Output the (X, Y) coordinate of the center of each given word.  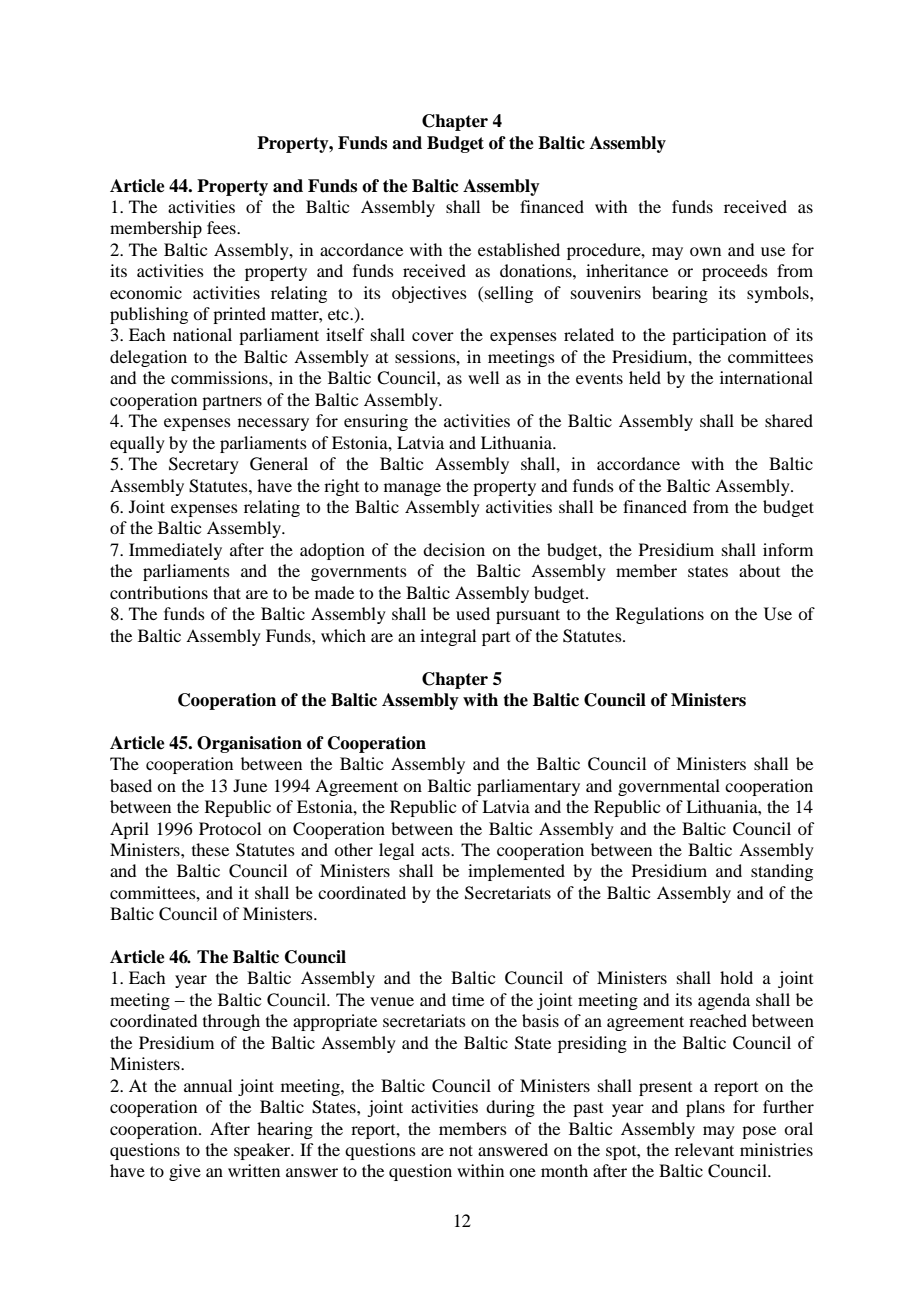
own (705, 251)
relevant (704, 1149)
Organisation (249, 744)
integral (448, 637)
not (461, 1150)
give (185, 1172)
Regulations (660, 615)
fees (222, 227)
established (519, 249)
